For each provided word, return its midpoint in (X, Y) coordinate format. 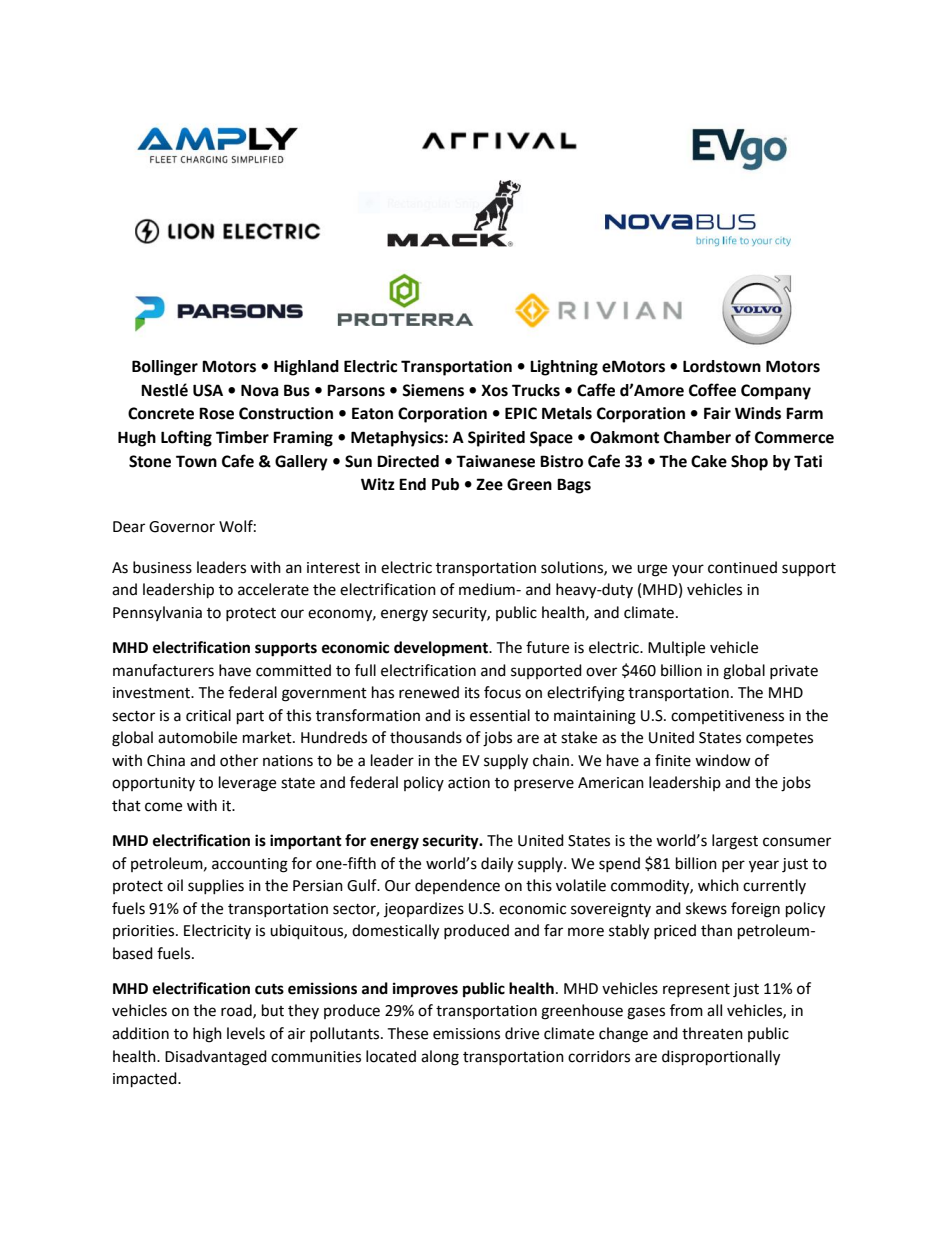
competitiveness (727, 717)
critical (208, 715)
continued (742, 567)
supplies (216, 886)
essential (500, 715)
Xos (494, 390)
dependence (457, 886)
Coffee (712, 390)
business (162, 567)
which (718, 885)
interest (333, 568)
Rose (216, 413)
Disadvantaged (216, 1058)
